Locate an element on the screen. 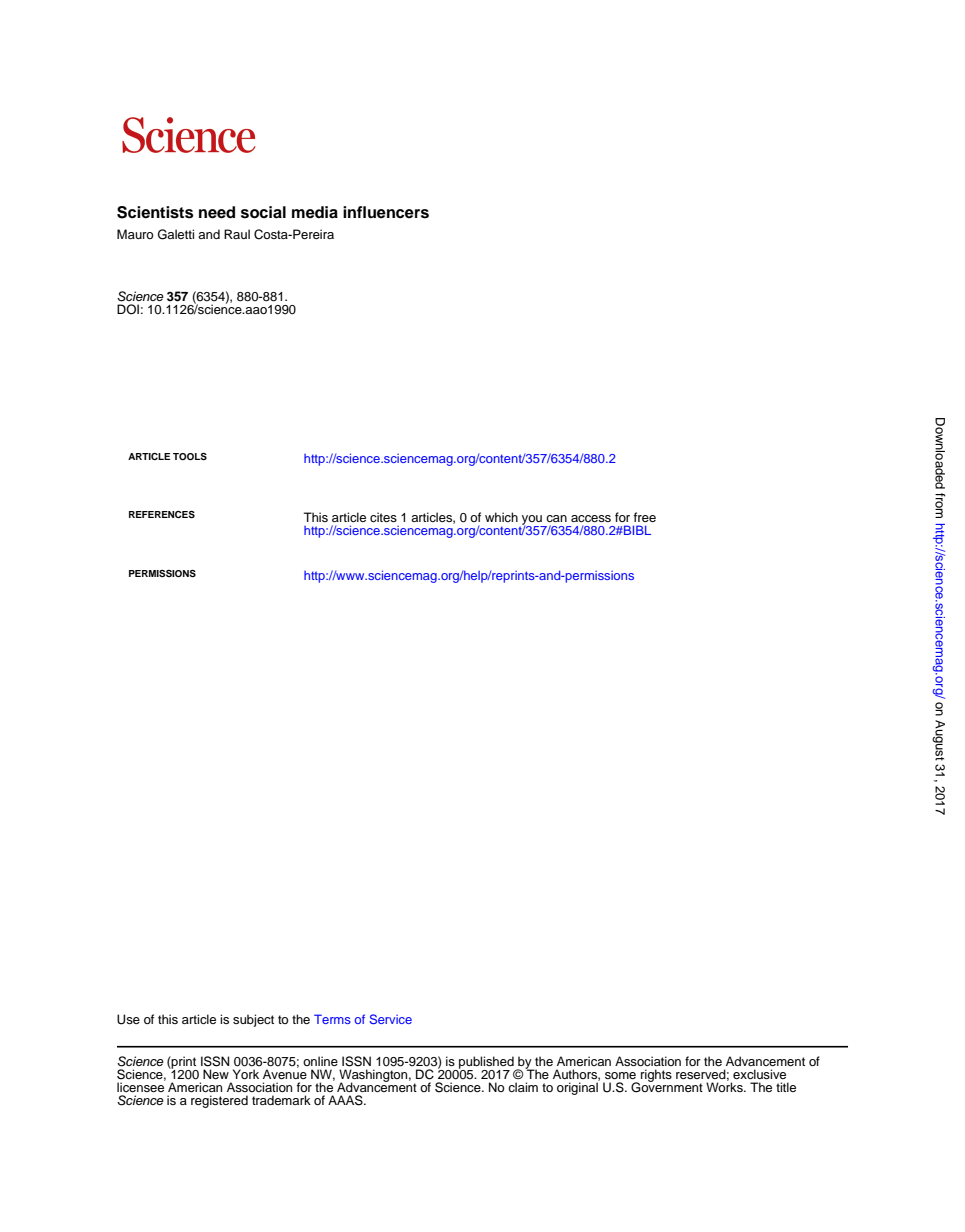  free is located at coordinates (645, 517).
